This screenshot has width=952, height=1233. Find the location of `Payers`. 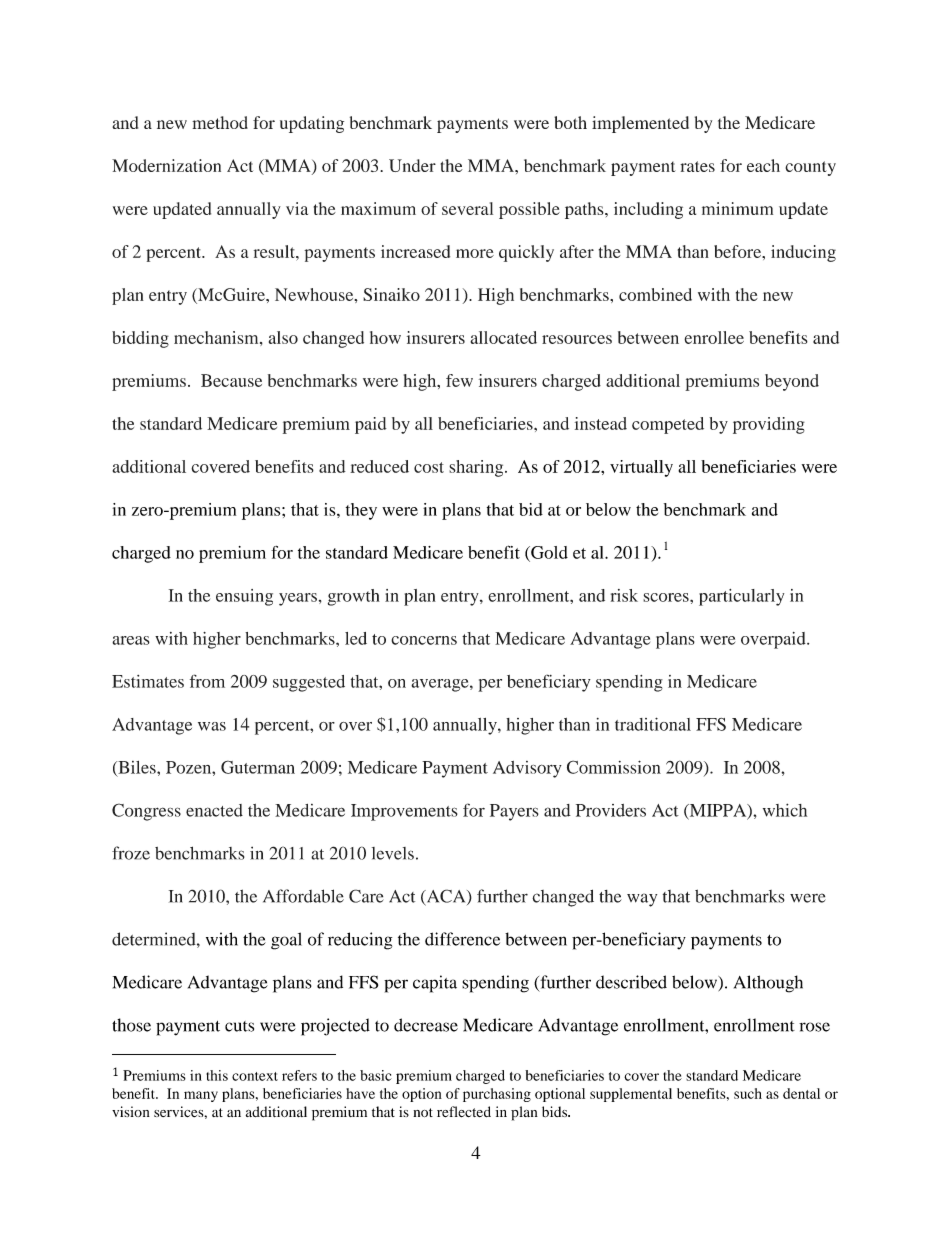

Payers is located at coordinates (514, 812).
